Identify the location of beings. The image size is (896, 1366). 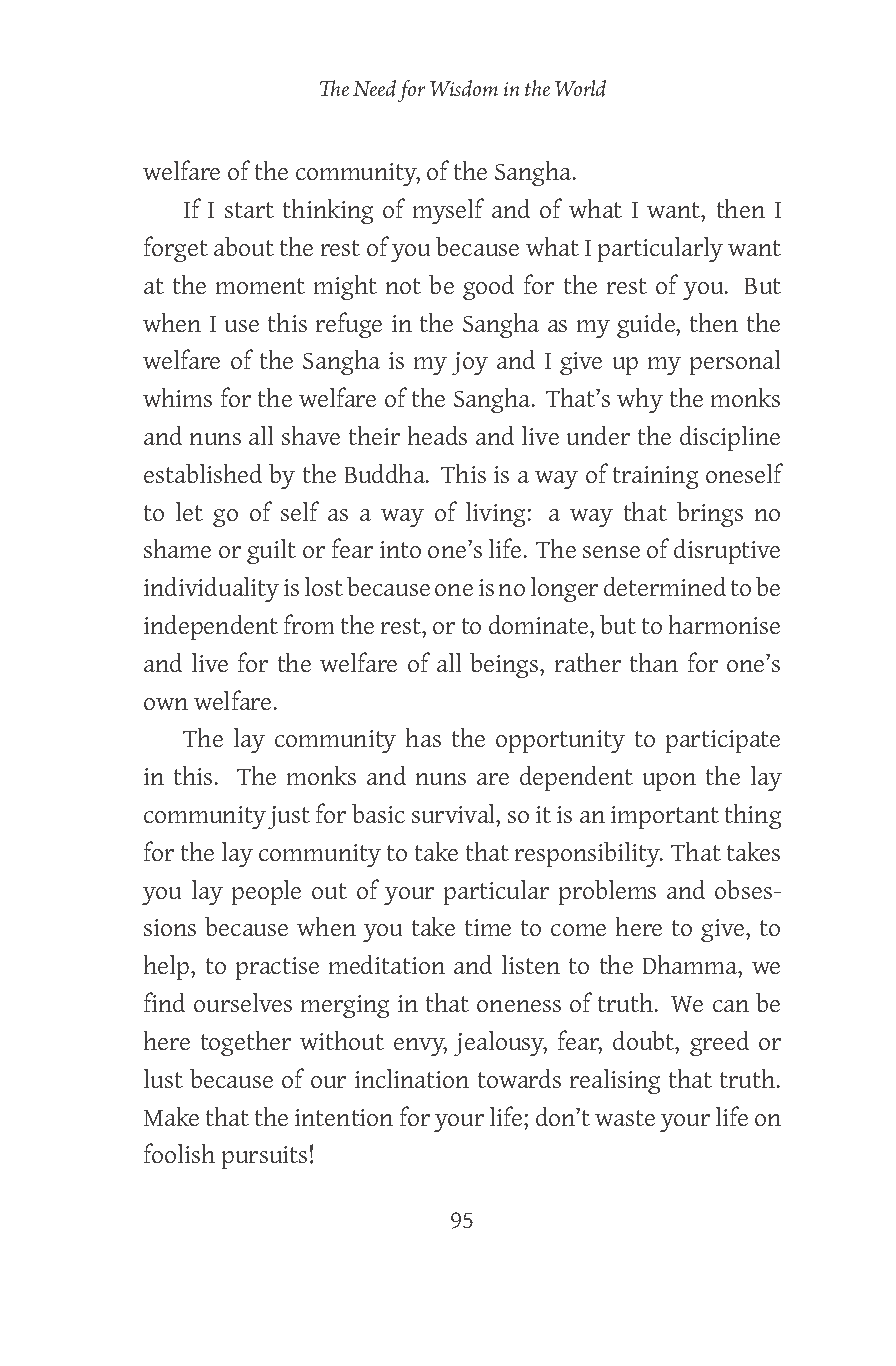
(505, 665).
